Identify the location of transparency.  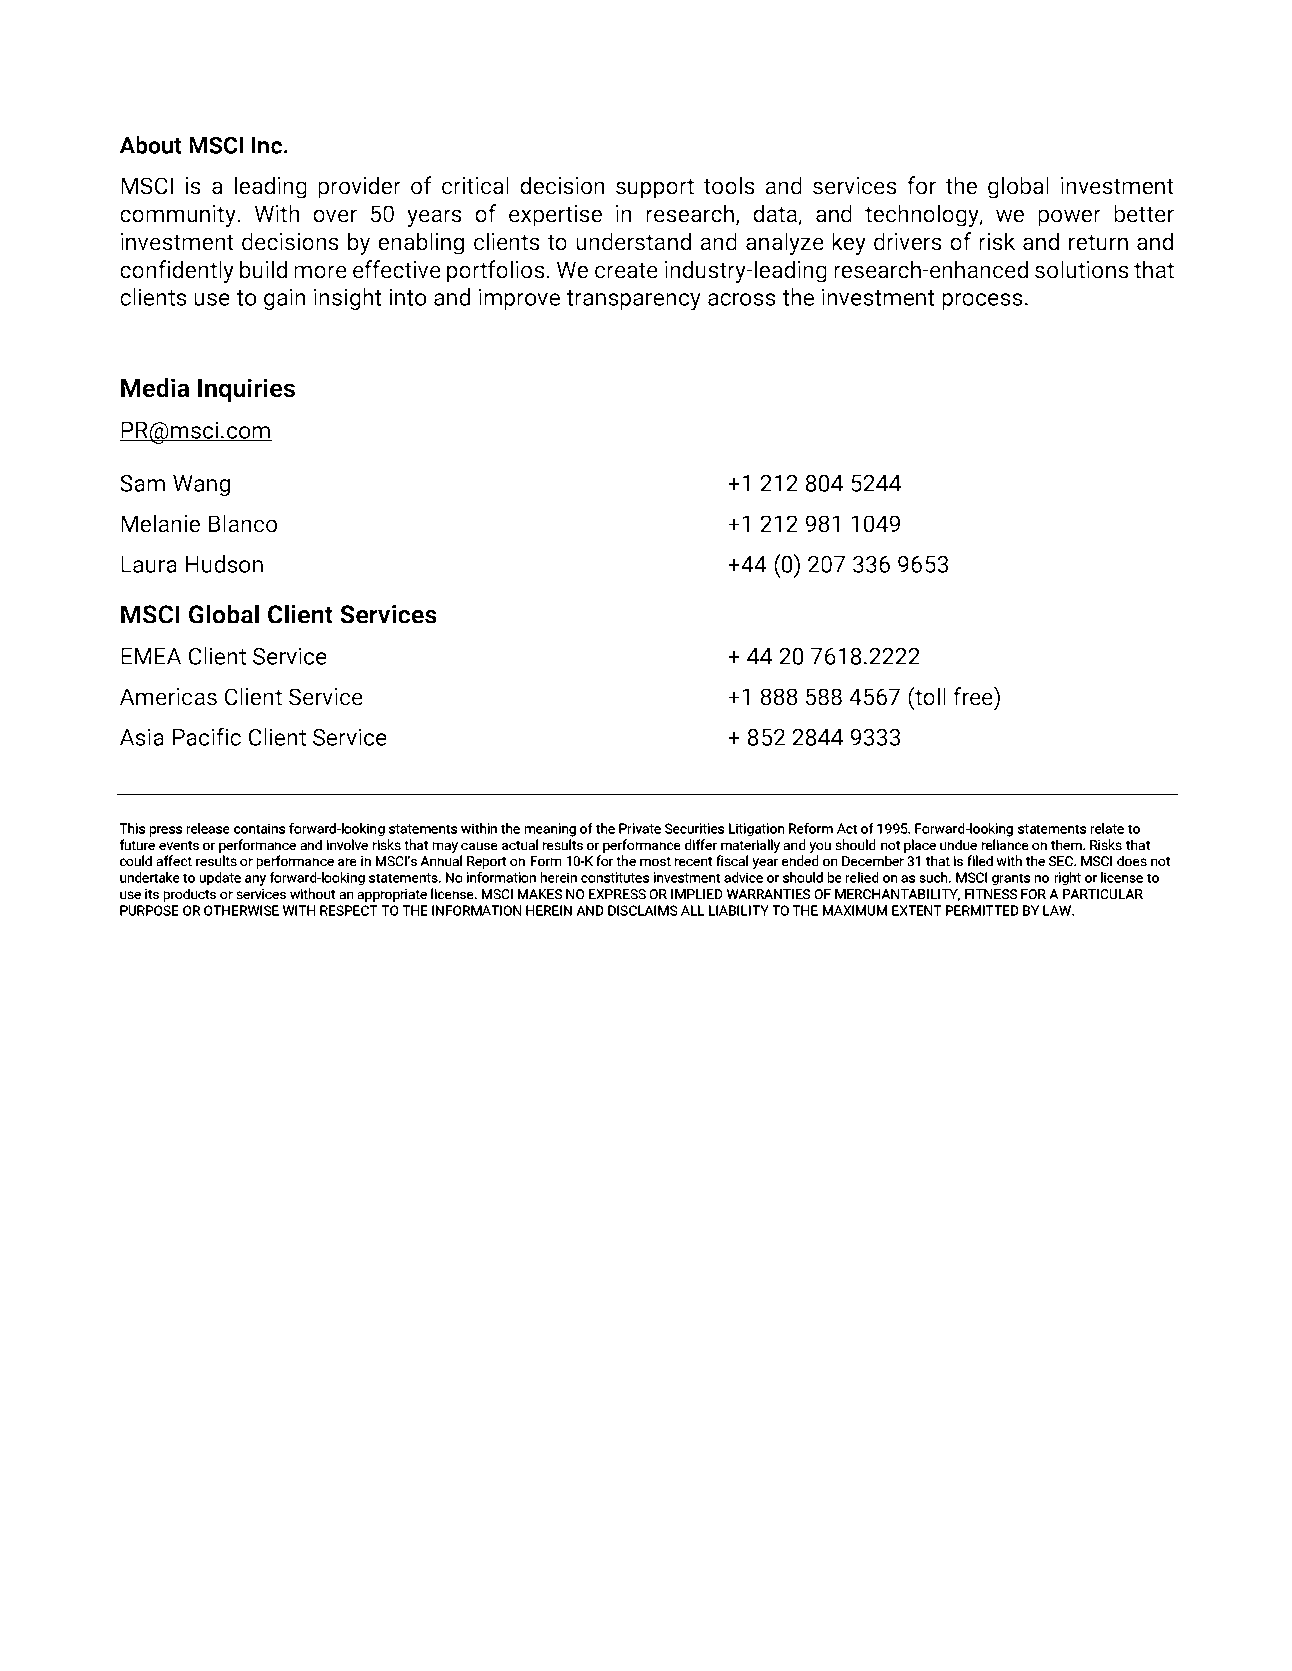
(633, 300).
